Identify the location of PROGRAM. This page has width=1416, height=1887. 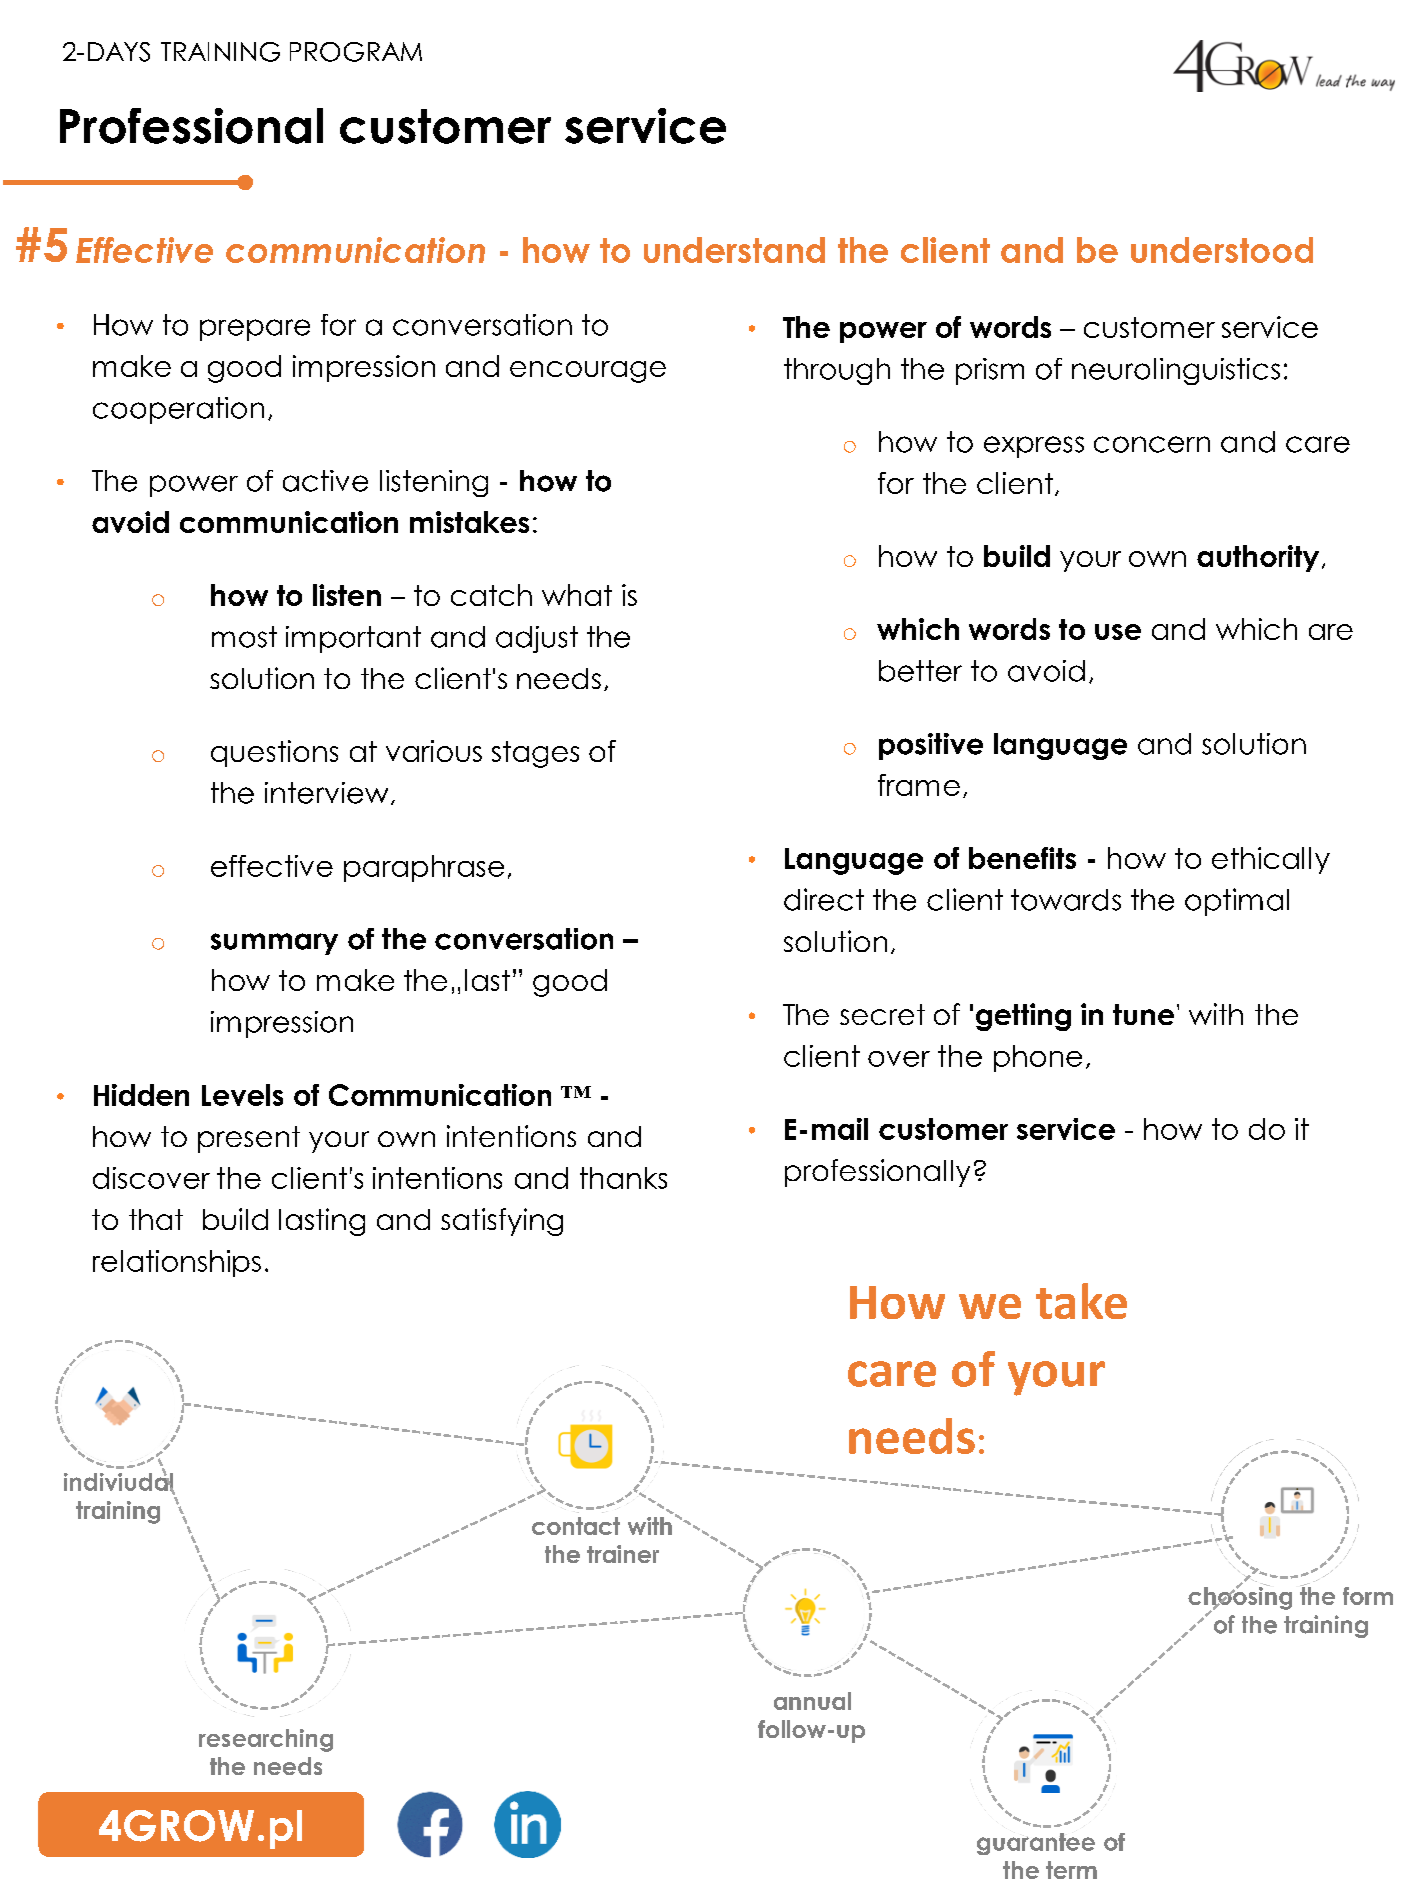
(356, 52).
